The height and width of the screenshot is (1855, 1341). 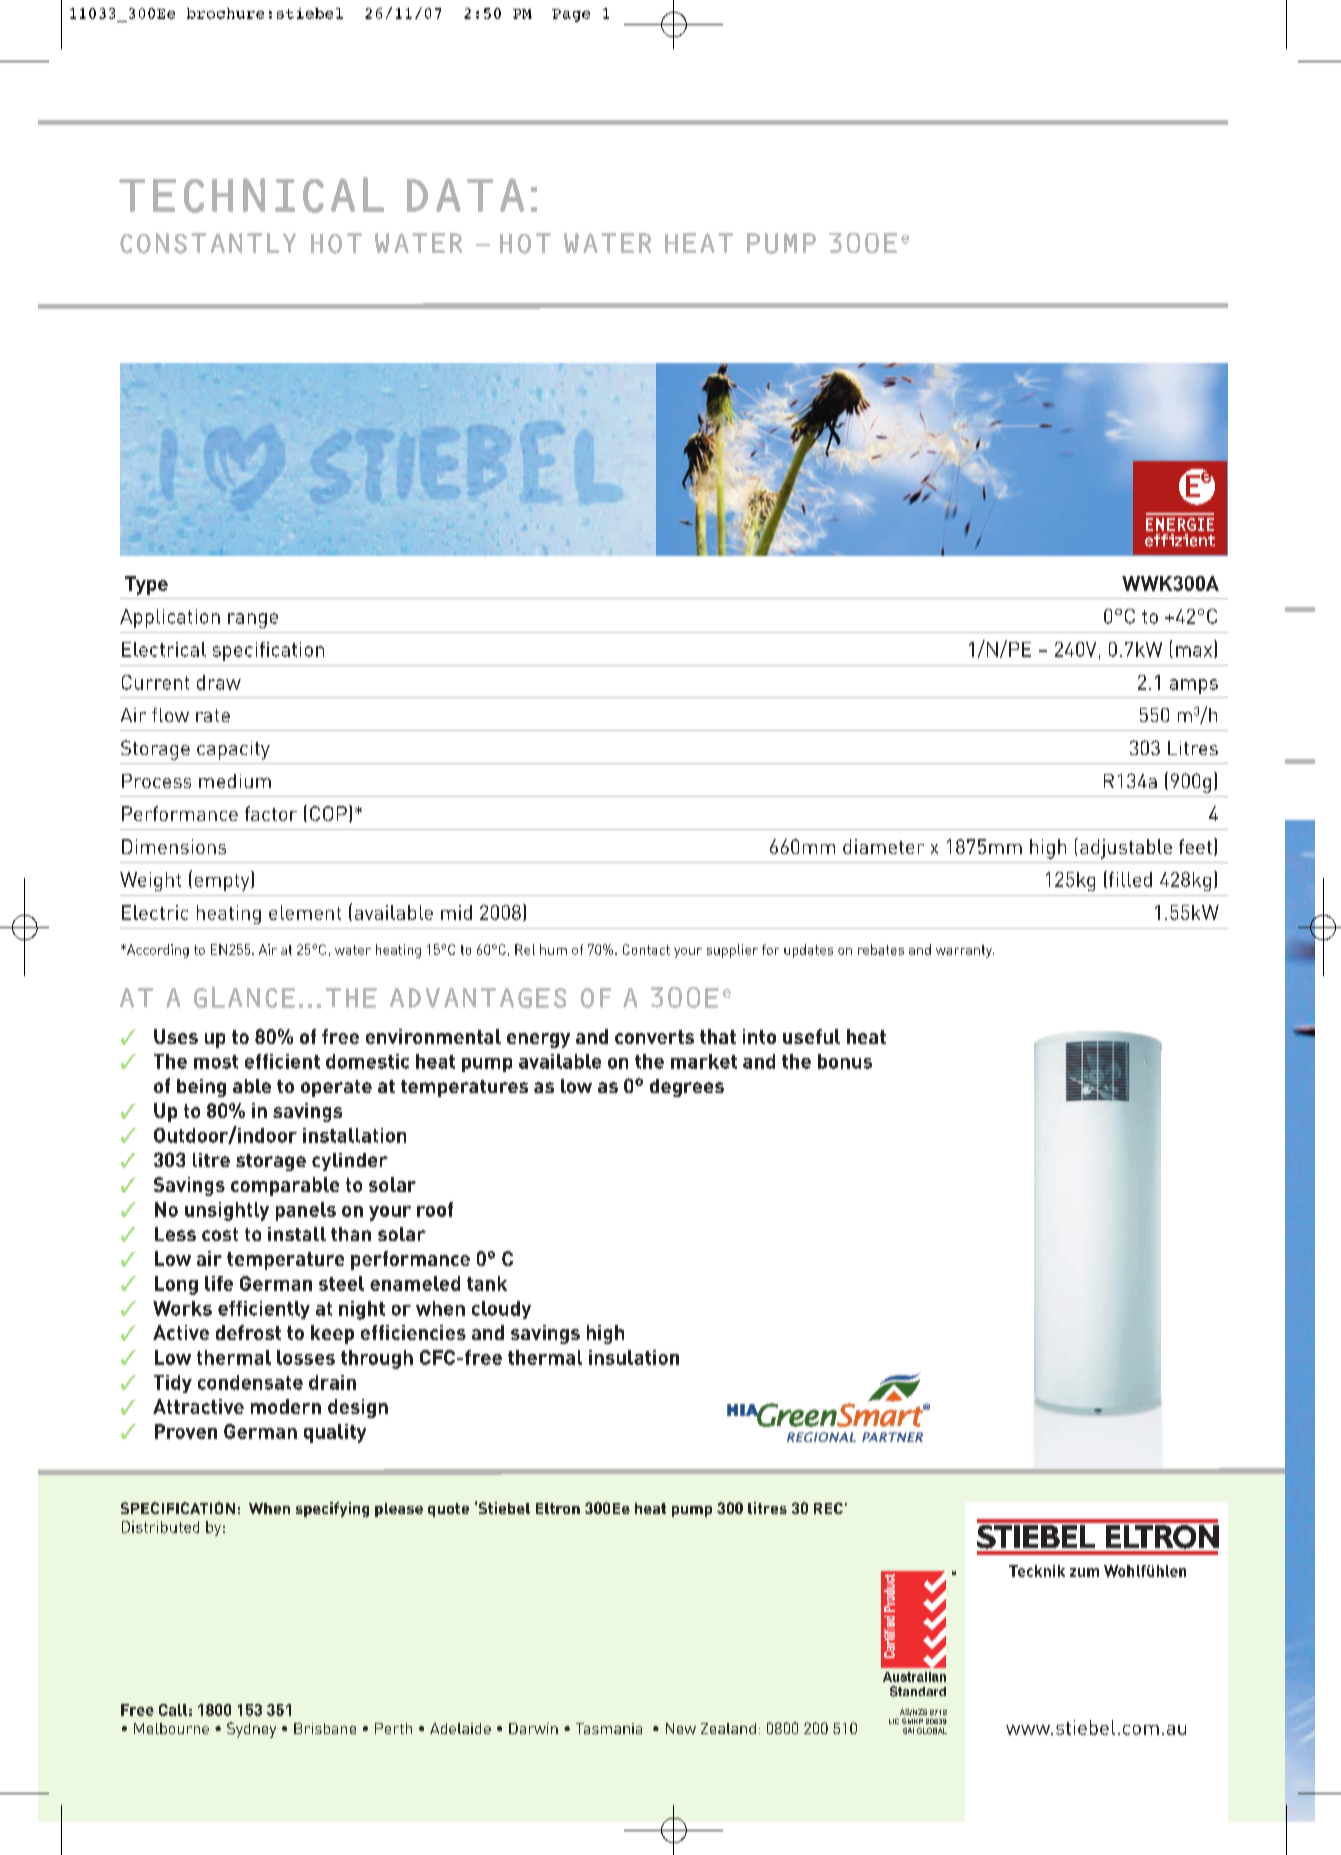 I want to click on insulation, so click(x=634, y=1357).
